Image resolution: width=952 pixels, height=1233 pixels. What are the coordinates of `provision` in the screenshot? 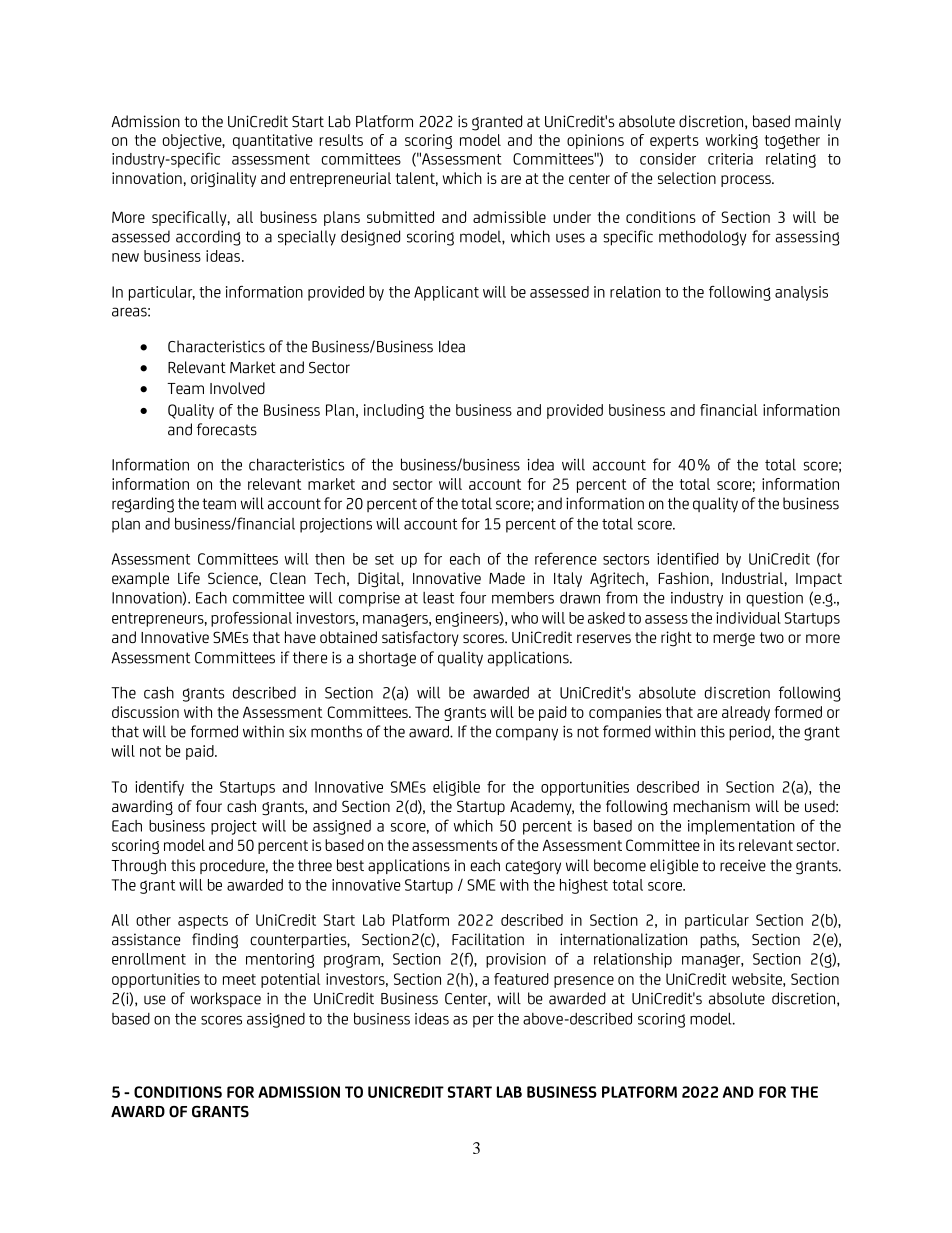 It's located at (516, 960).
